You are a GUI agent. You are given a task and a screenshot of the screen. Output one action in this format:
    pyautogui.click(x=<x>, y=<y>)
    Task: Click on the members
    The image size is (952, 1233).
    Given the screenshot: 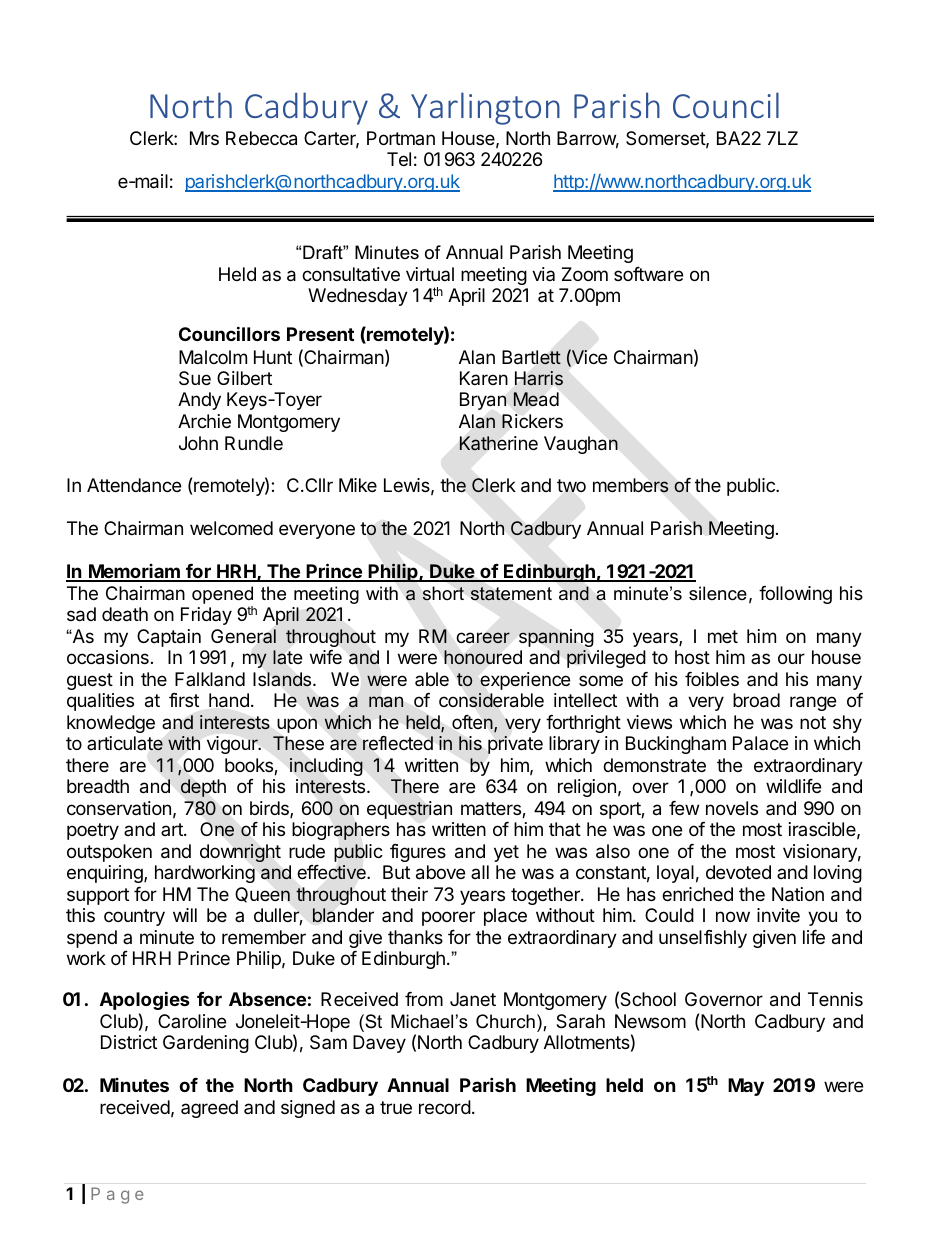 What is the action you would take?
    pyautogui.click(x=631, y=485)
